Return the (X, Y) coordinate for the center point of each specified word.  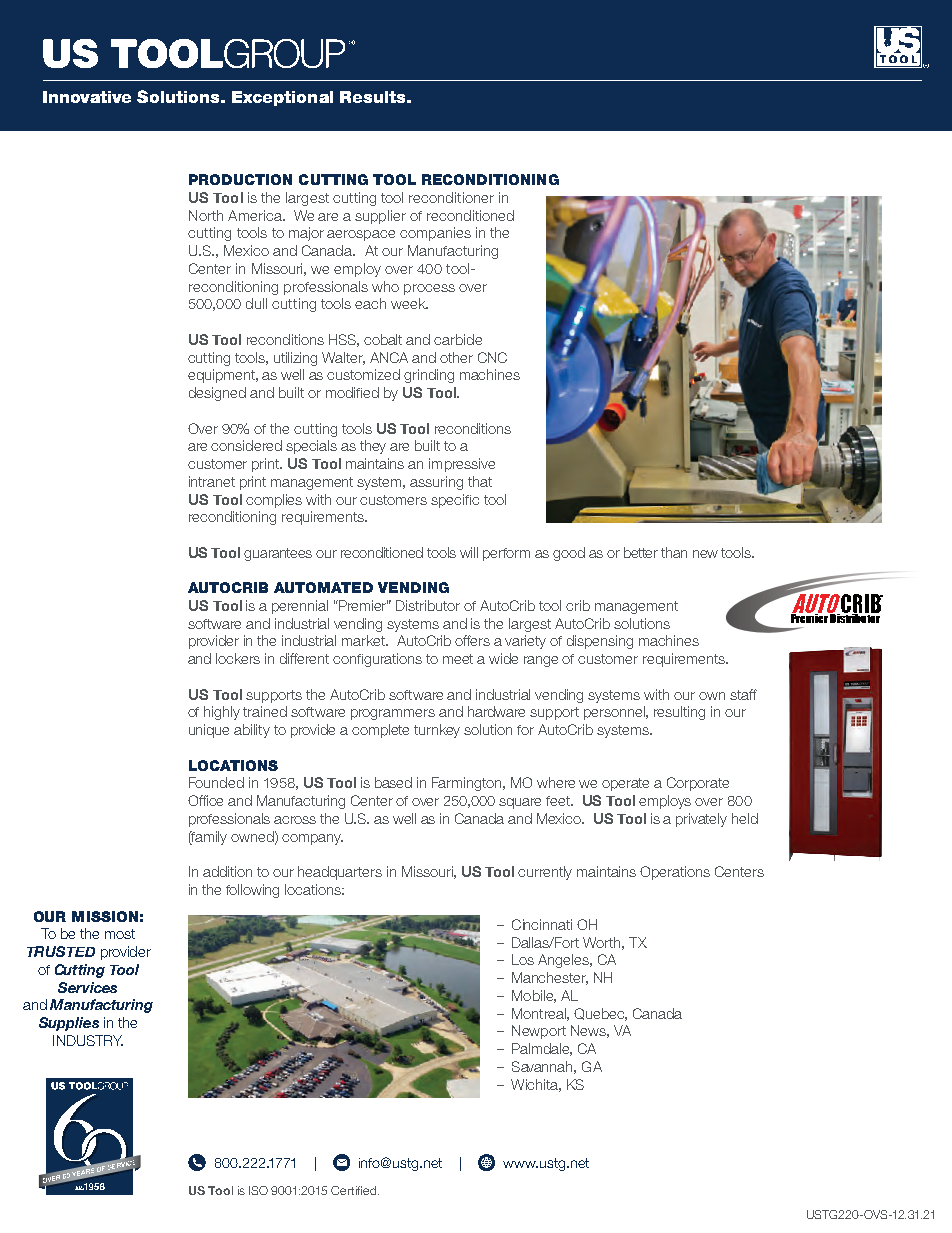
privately (701, 820)
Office (205, 800)
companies (435, 234)
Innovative (87, 97)
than (674, 552)
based (393, 782)
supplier (380, 217)
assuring (436, 483)
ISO (258, 1190)
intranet (212, 481)
